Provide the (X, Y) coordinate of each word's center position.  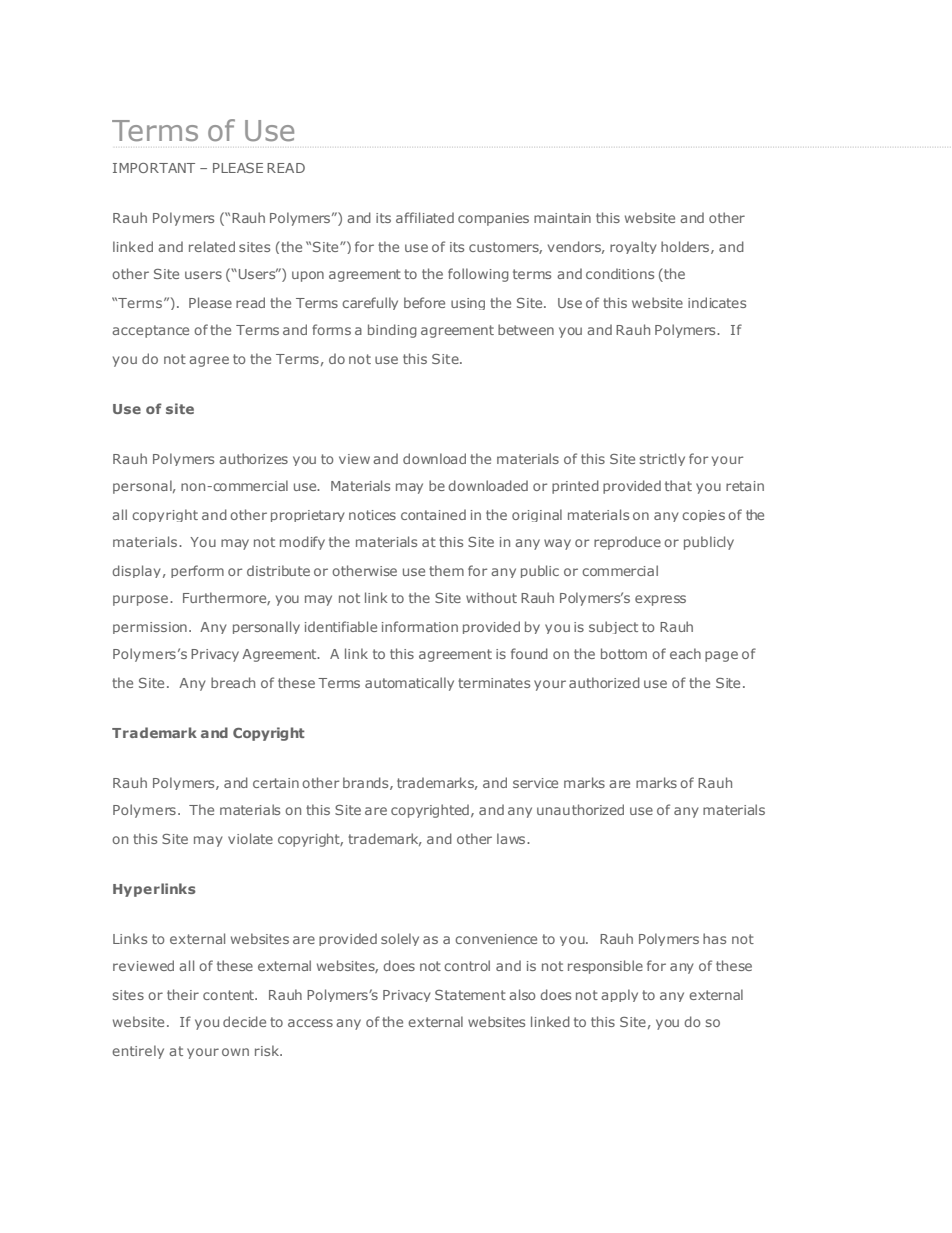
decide (244, 1021)
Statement (470, 995)
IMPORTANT (154, 168)
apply (619, 995)
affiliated (425, 217)
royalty (633, 247)
